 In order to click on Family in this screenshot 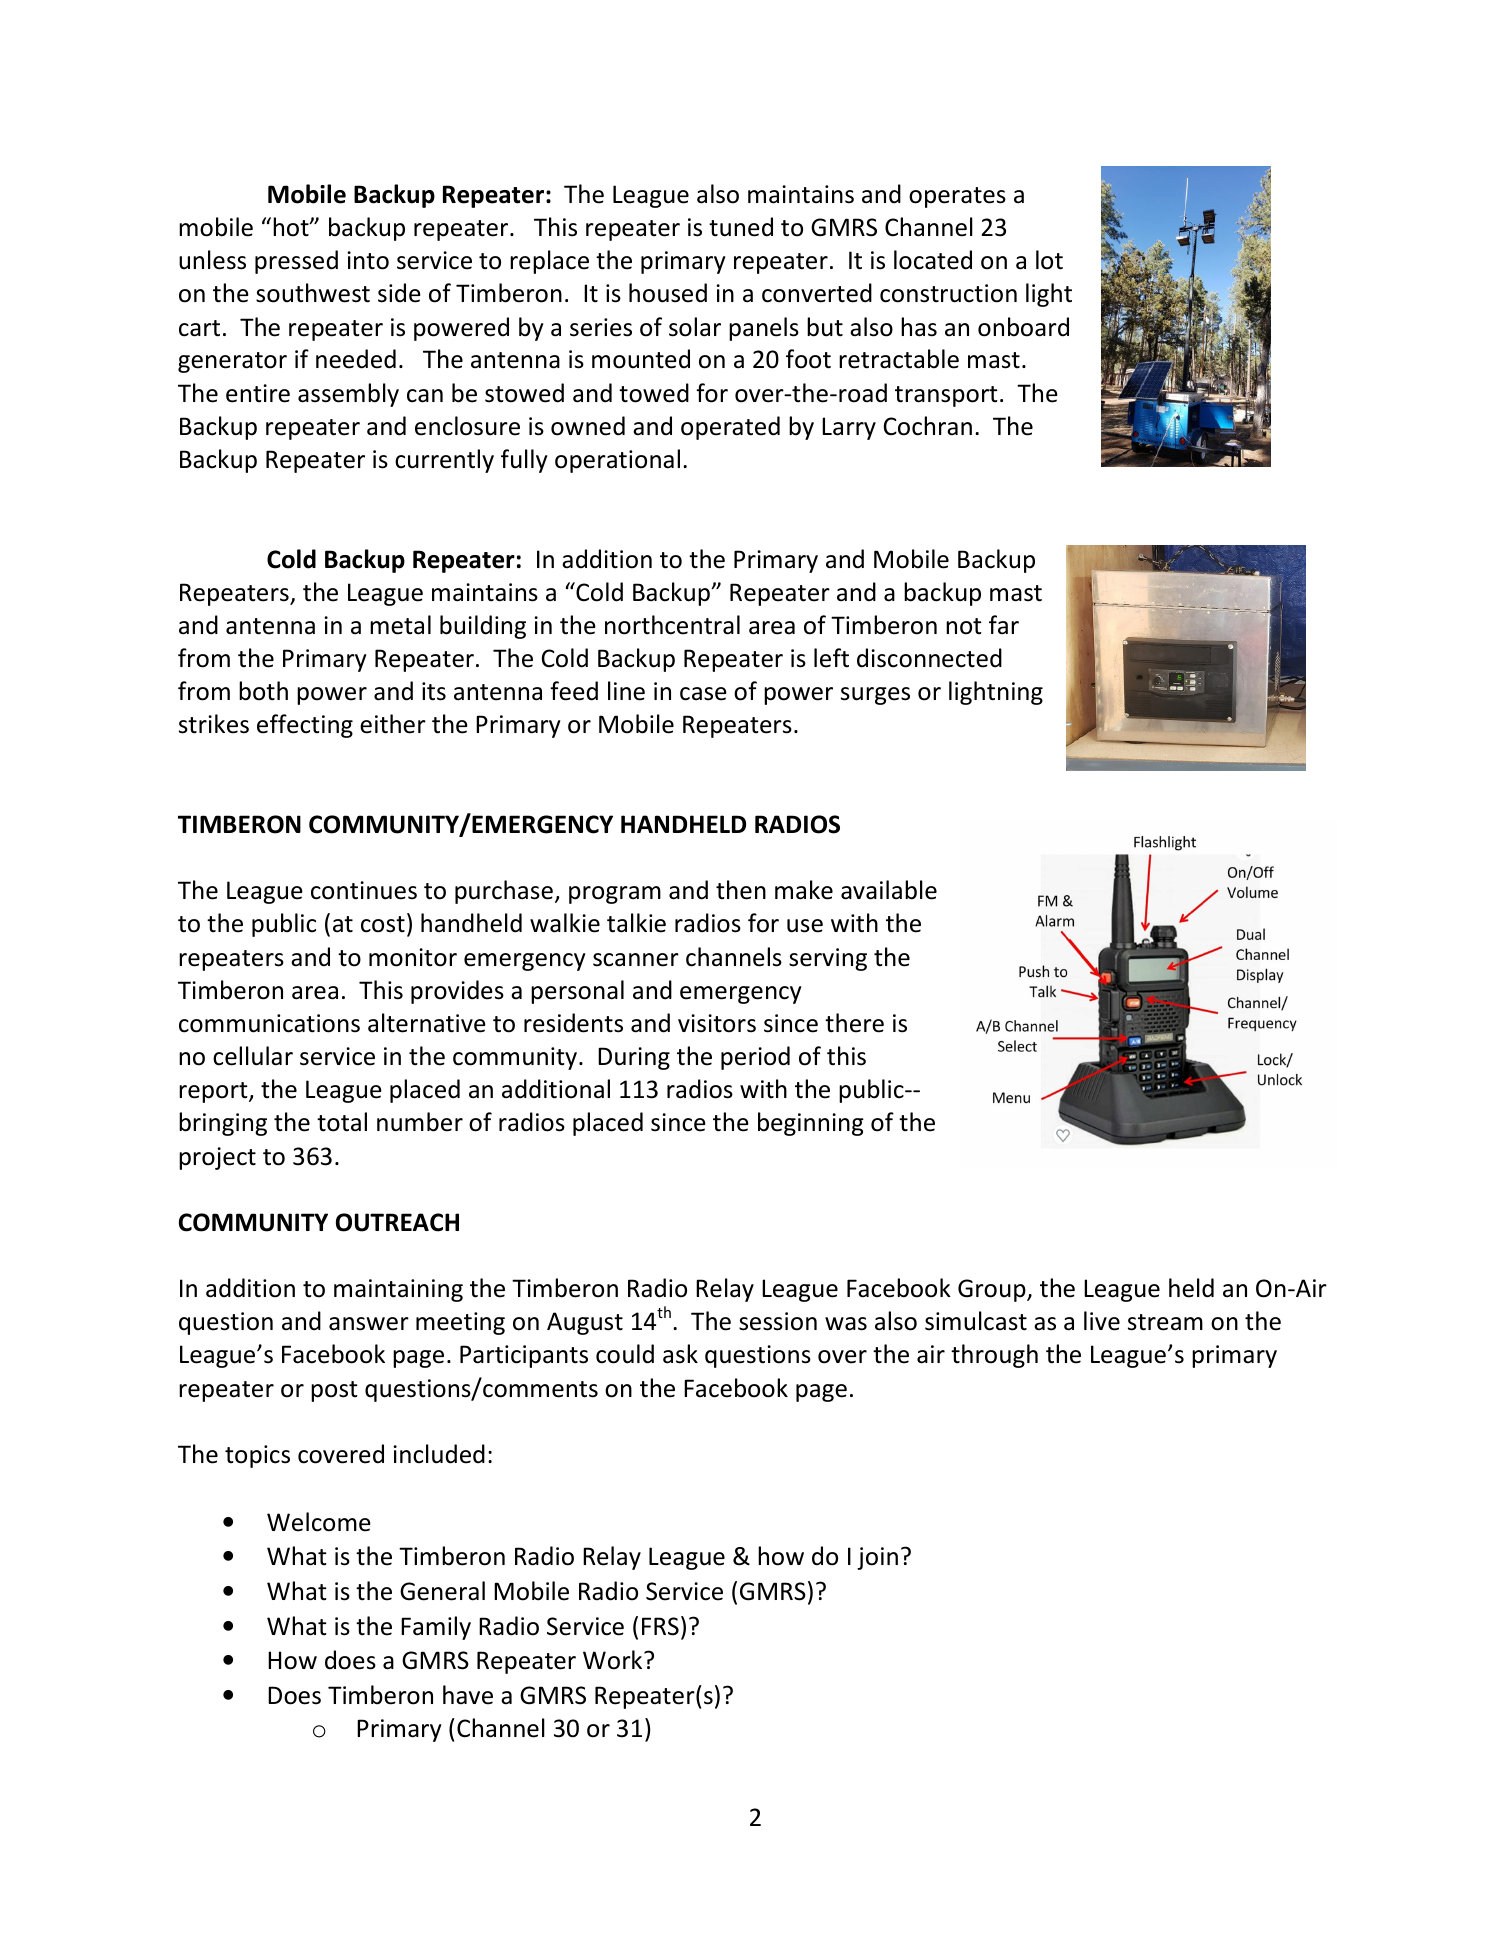, I will do `click(436, 1628)`.
